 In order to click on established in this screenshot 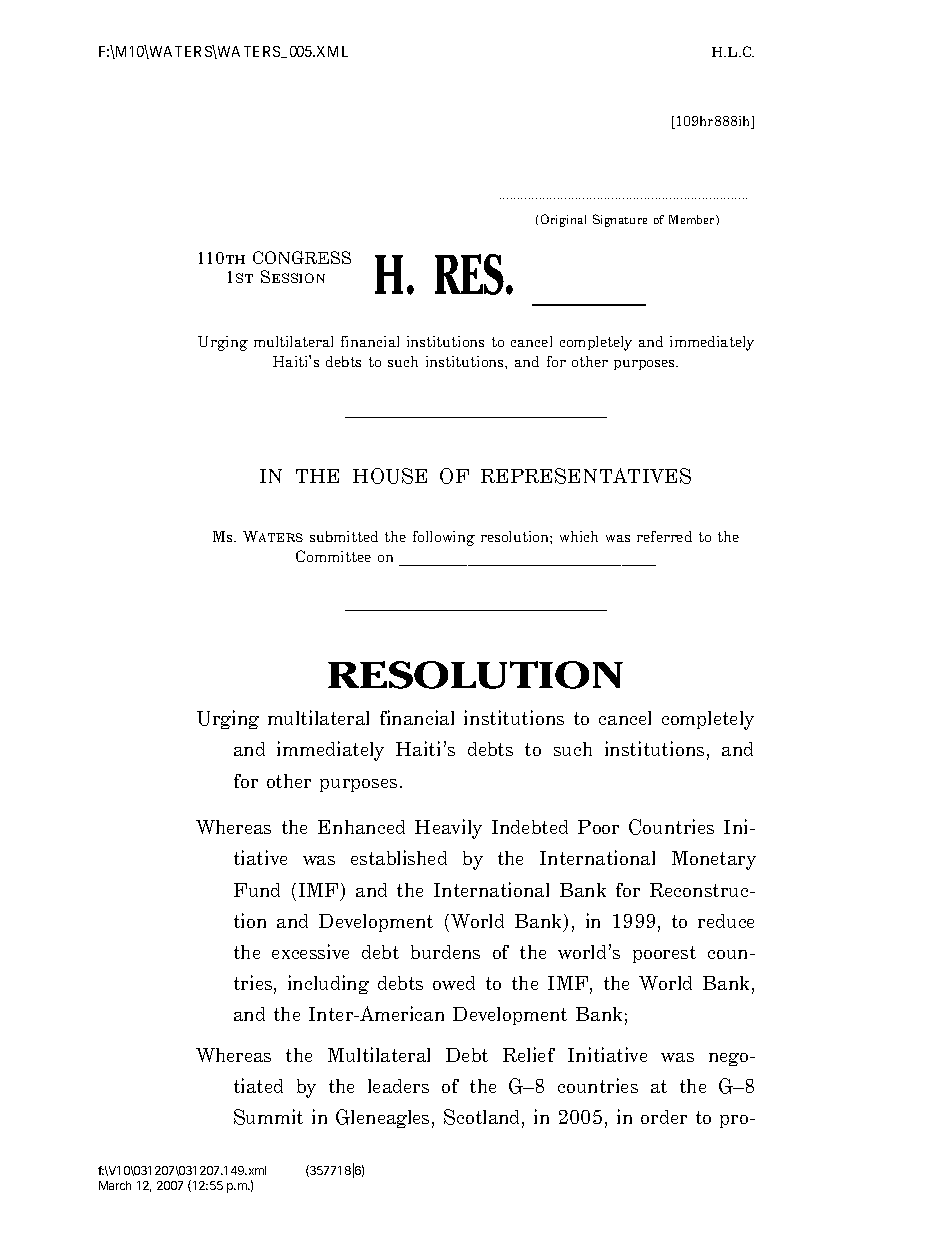, I will do `click(399, 857)`.
